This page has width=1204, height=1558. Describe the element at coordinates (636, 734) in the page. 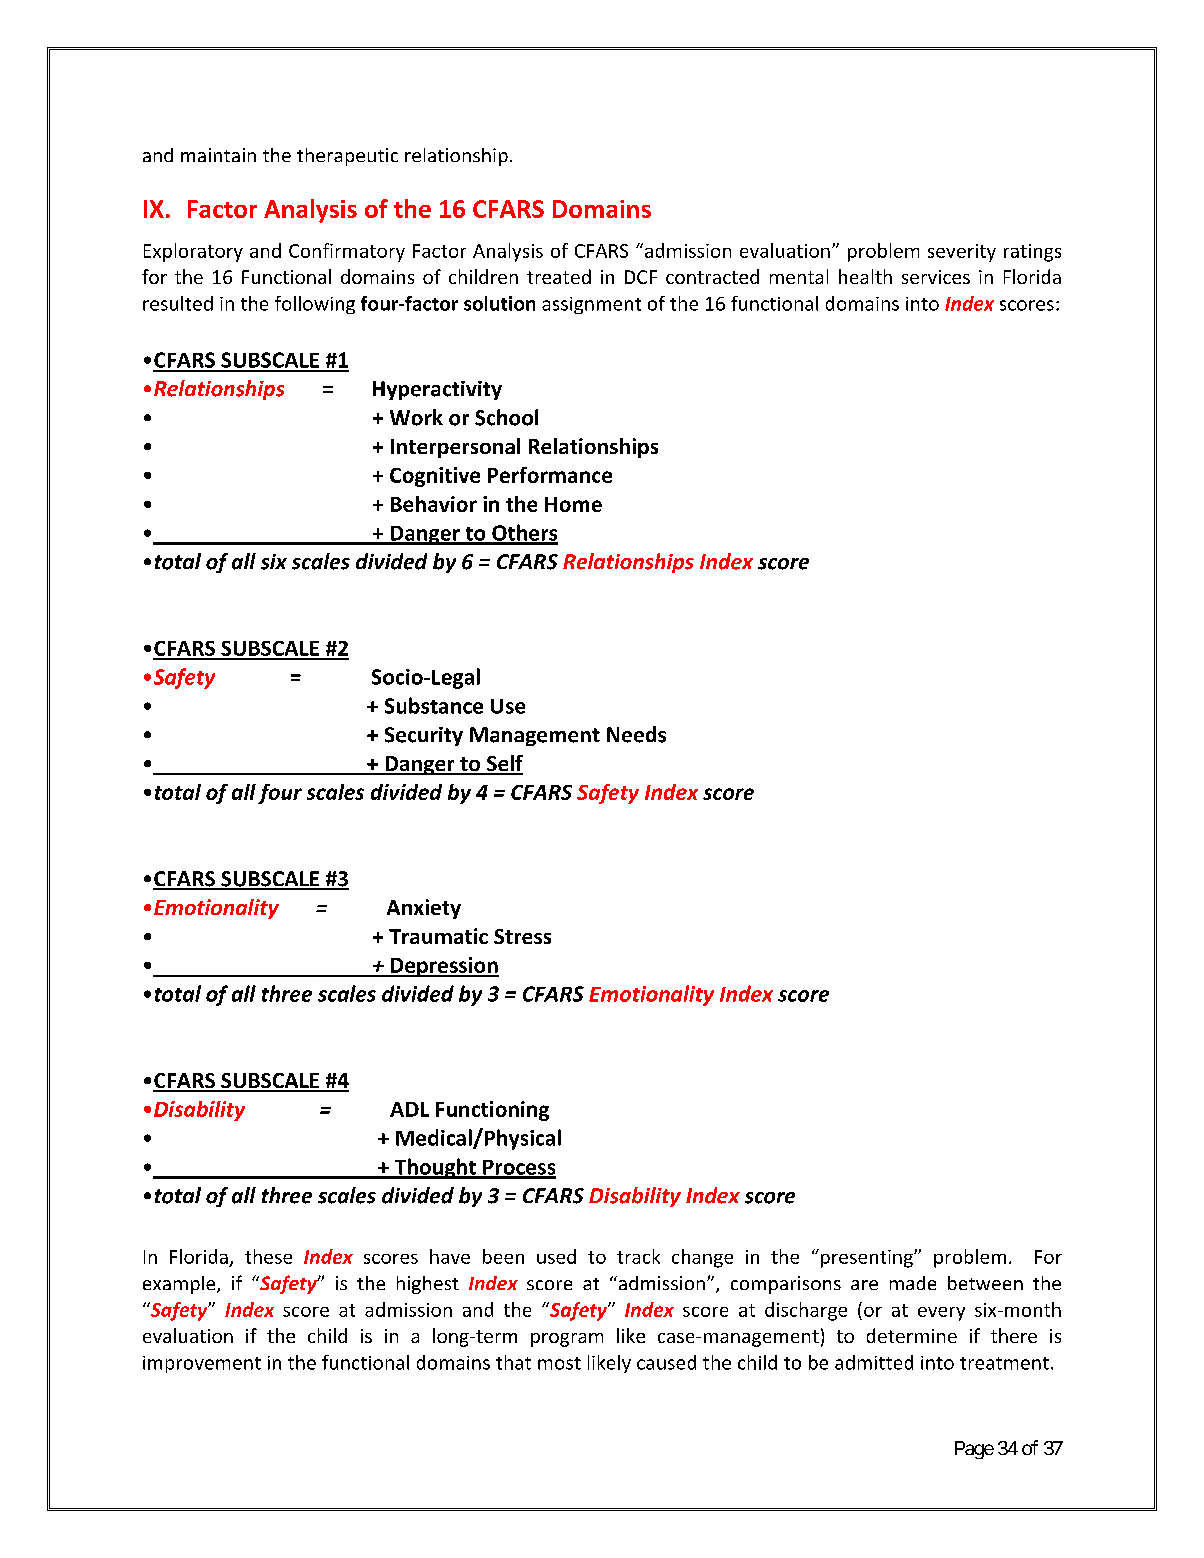

I see `Needs` at that location.
